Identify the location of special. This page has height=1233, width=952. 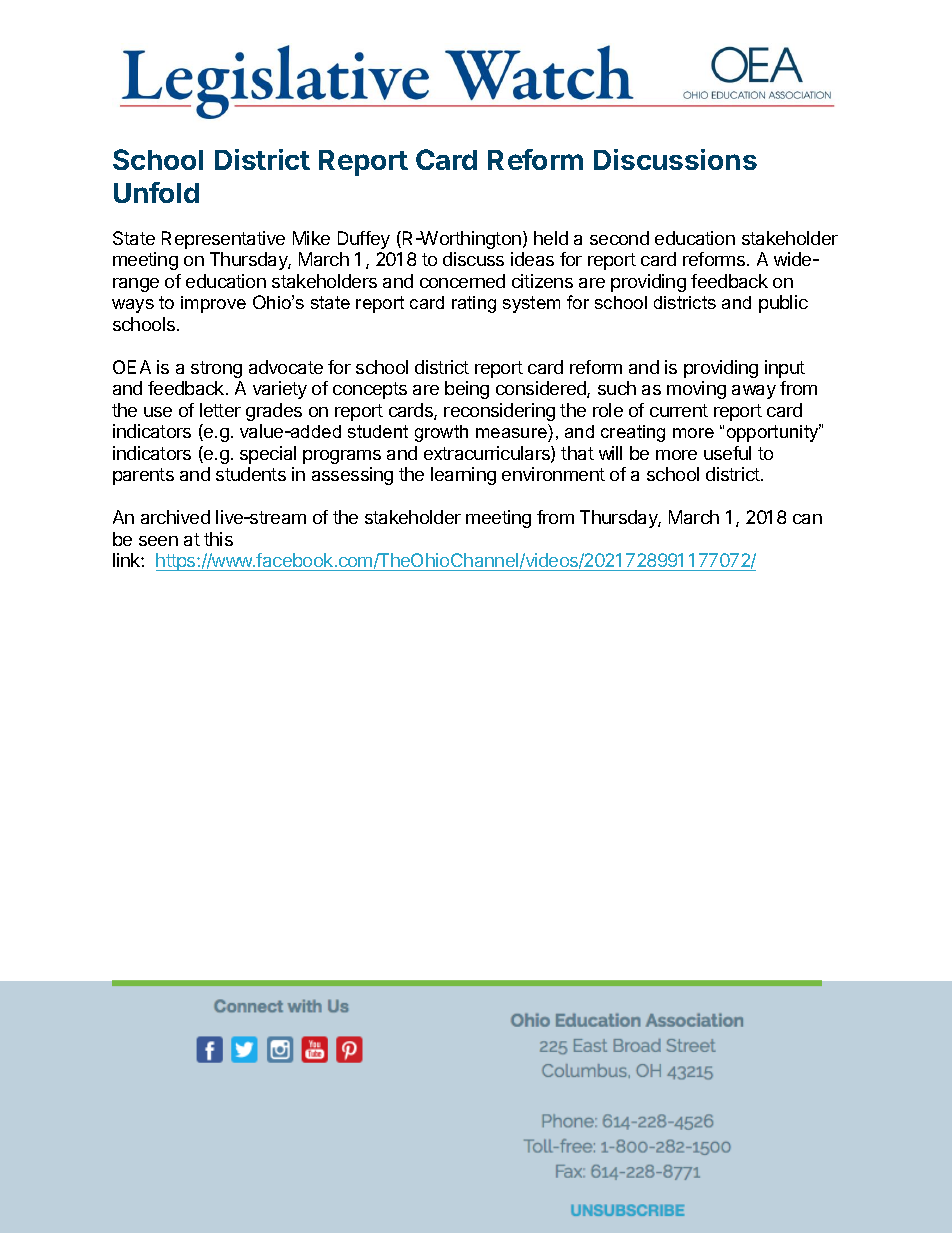
(268, 455).
